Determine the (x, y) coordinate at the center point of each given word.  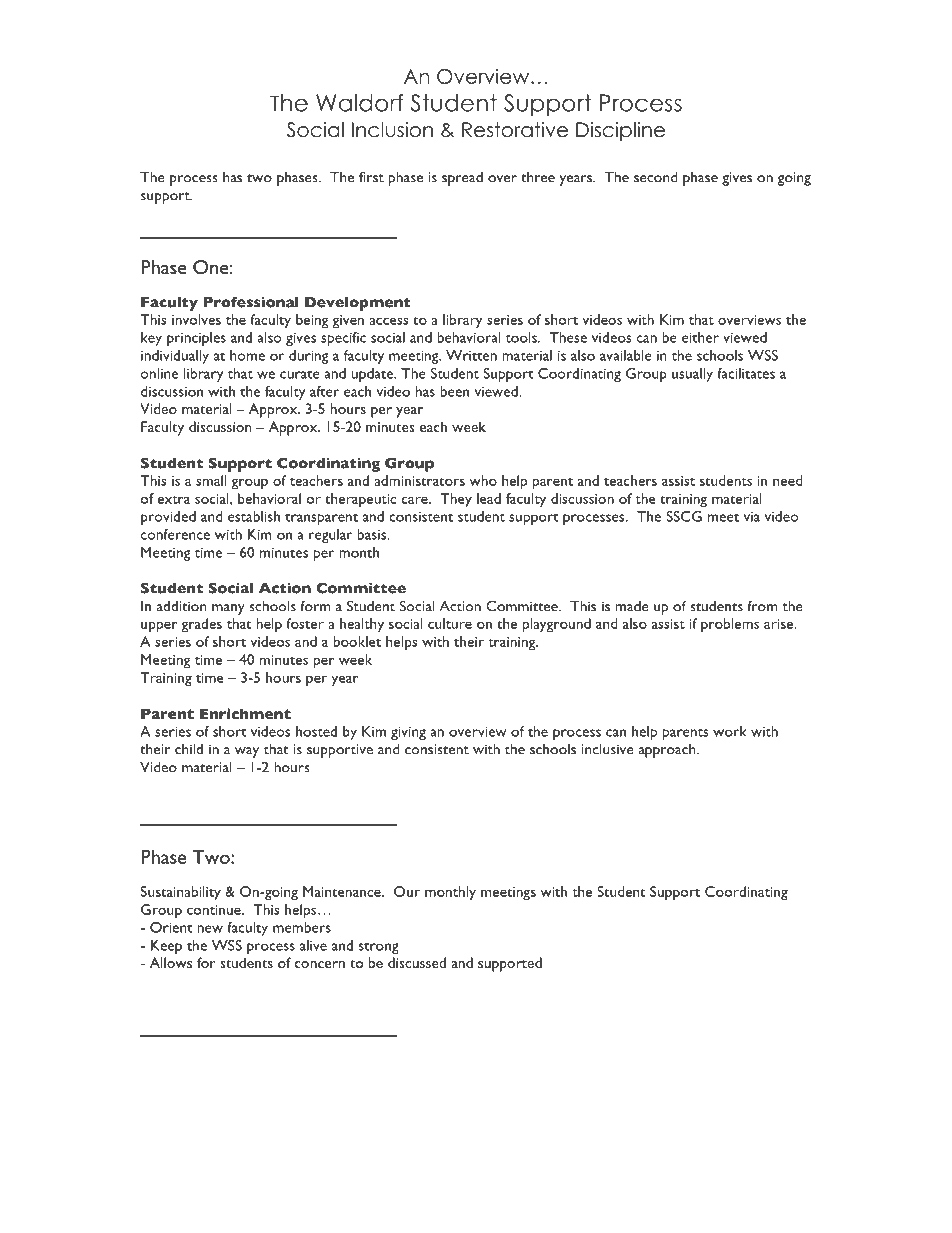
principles (196, 339)
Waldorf (360, 103)
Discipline (620, 131)
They (456, 500)
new (210, 929)
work (729, 731)
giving (408, 733)
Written (471, 355)
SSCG (684, 516)
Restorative (515, 130)
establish (254, 516)
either (700, 337)
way (247, 752)
